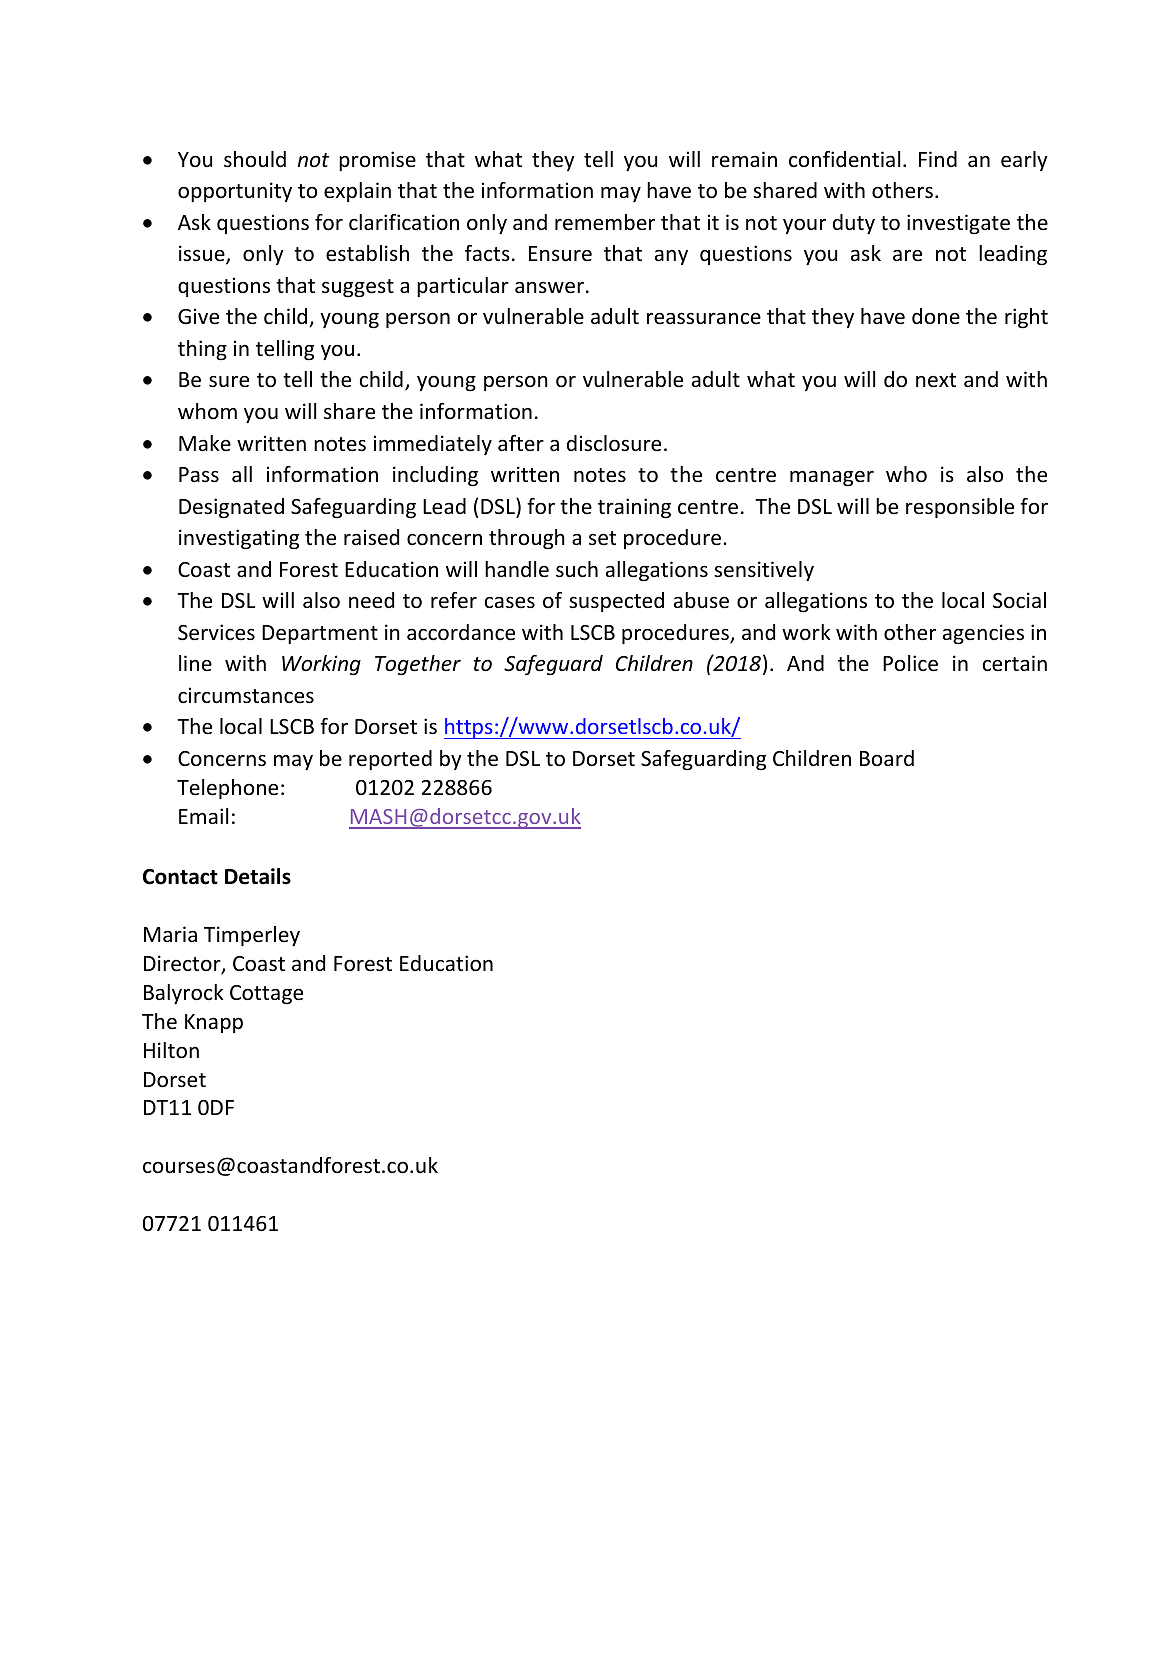  What do you see at coordinates (235, 192) in the screenshot?
I see `opportunity` at bounding box center [235, 192].
